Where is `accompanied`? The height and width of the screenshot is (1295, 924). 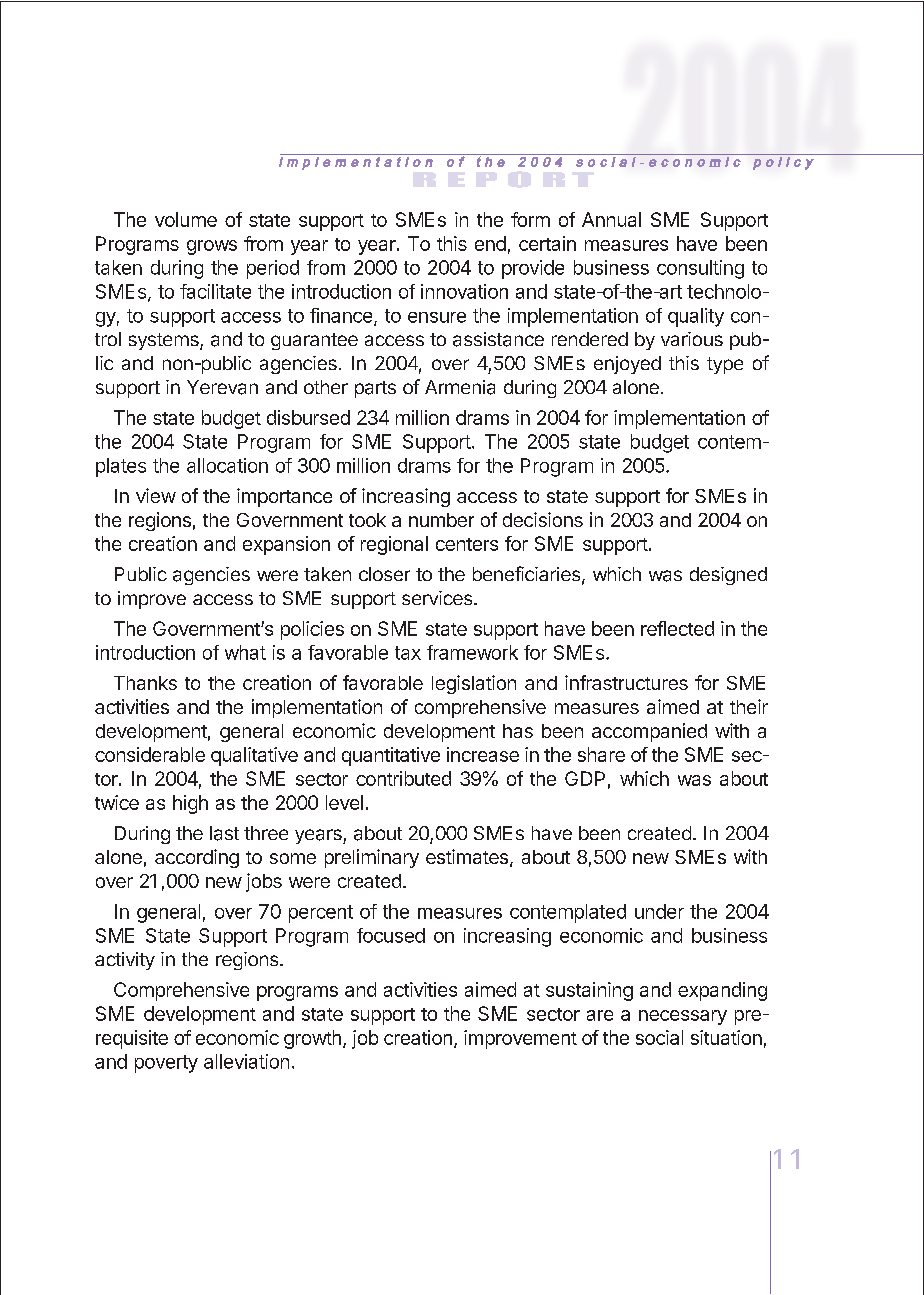
accompanied is located at coordinates (649, 732).
